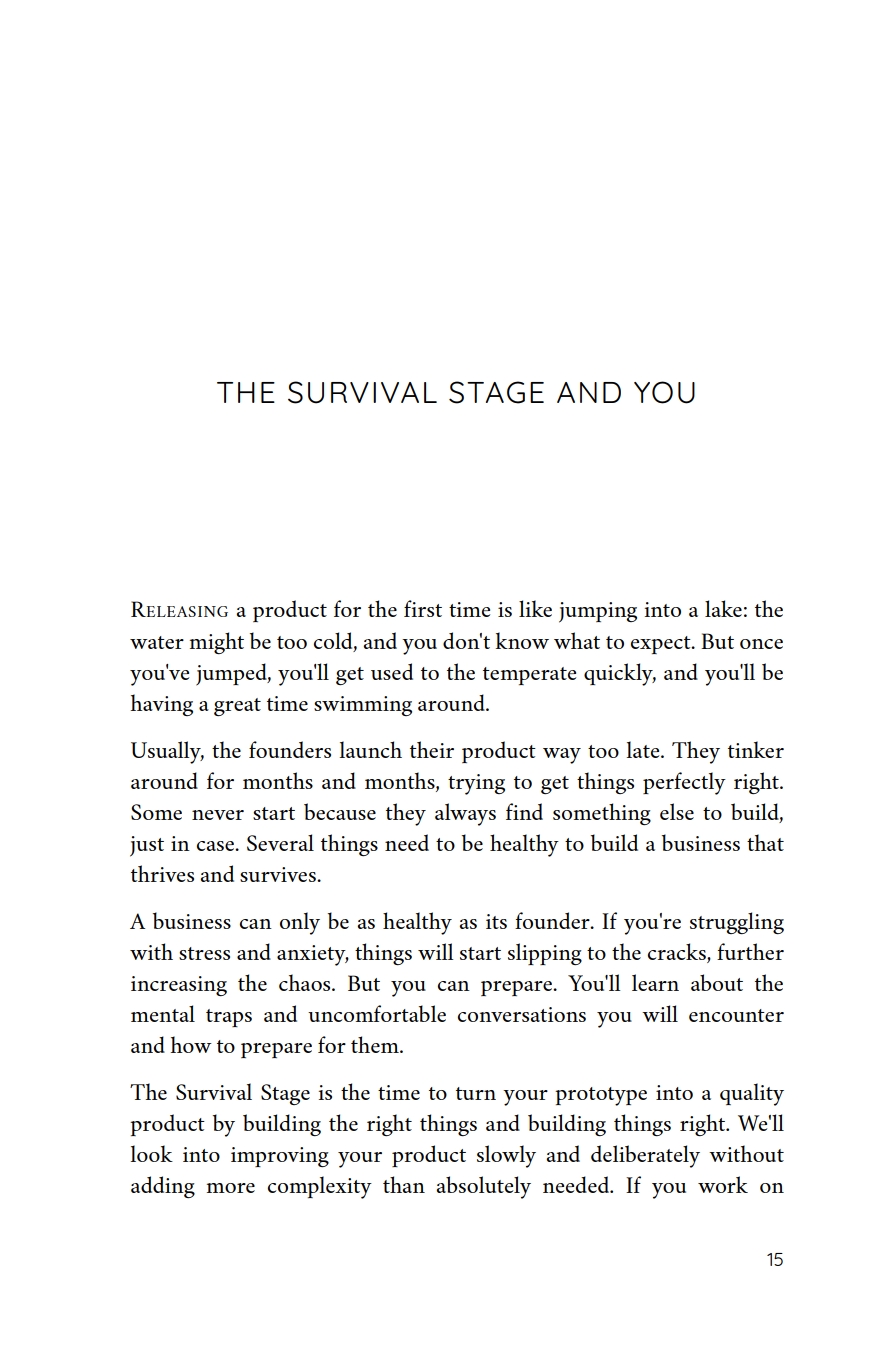 The height and width of the screenshot is (1345, 896). Describe the element at coordinates (218, 815) in the screenshot. I see `never` at that location.
